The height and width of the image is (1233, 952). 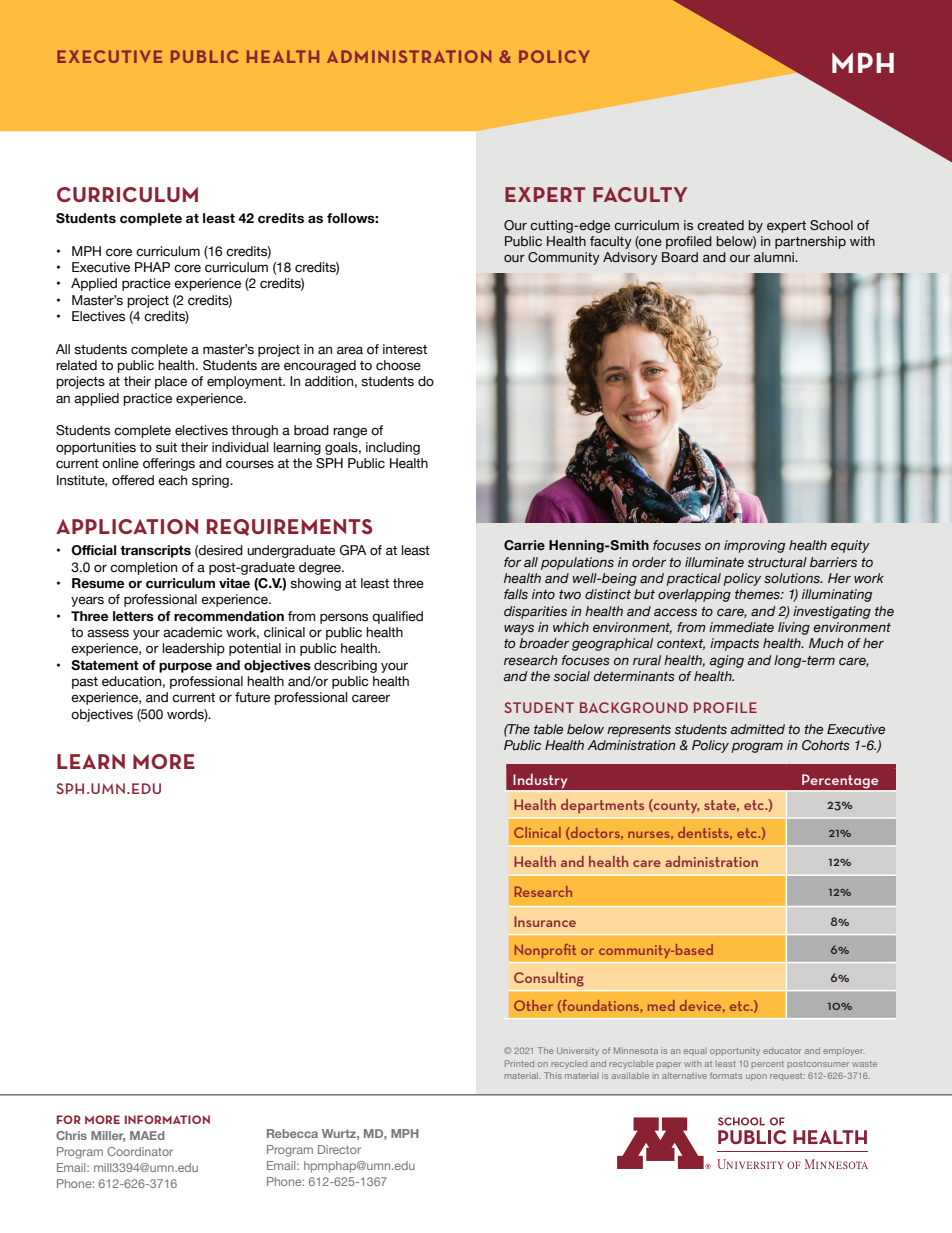 I want to click on social, so click(x=572, y=676).
